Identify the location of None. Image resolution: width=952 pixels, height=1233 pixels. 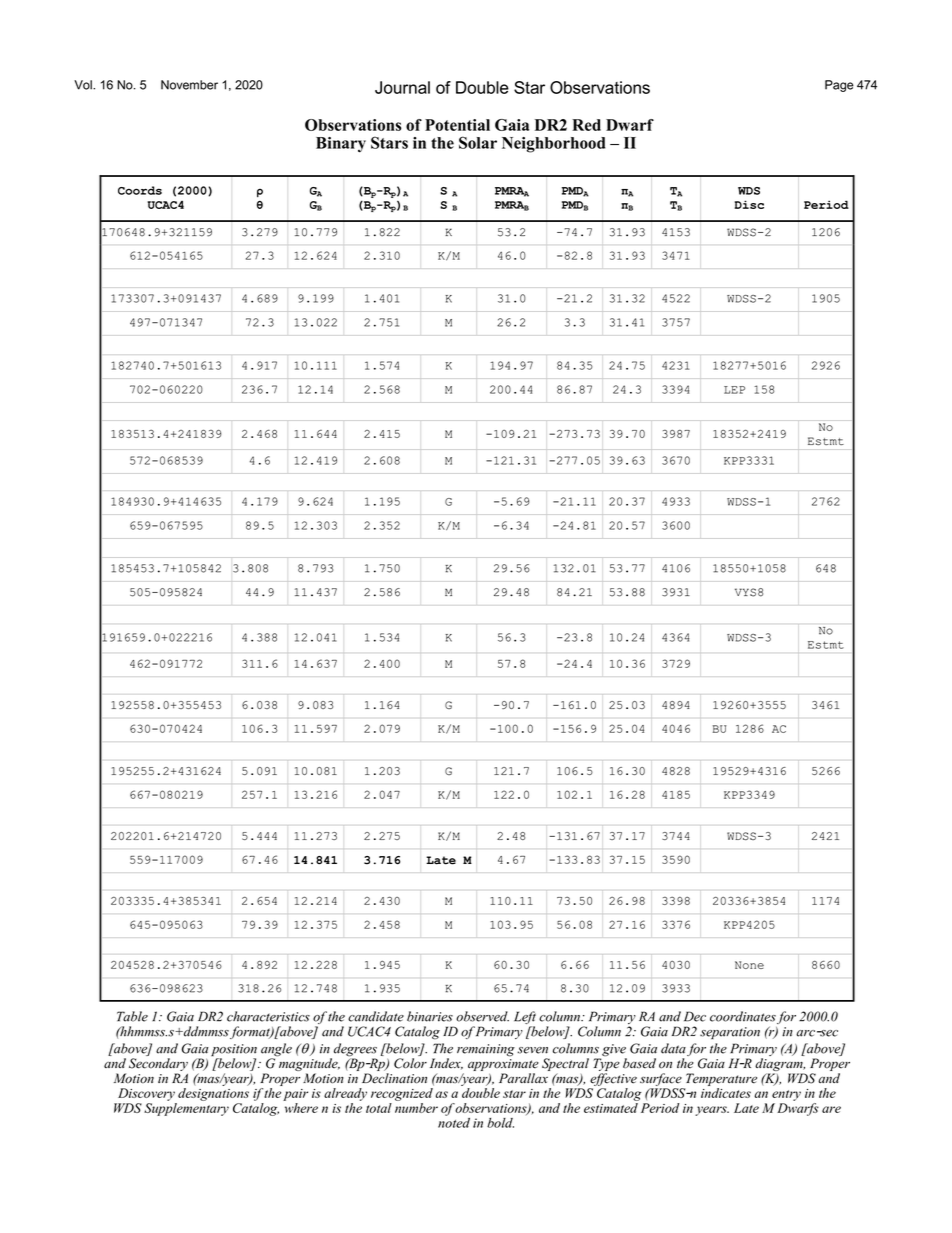
(749, 965).
